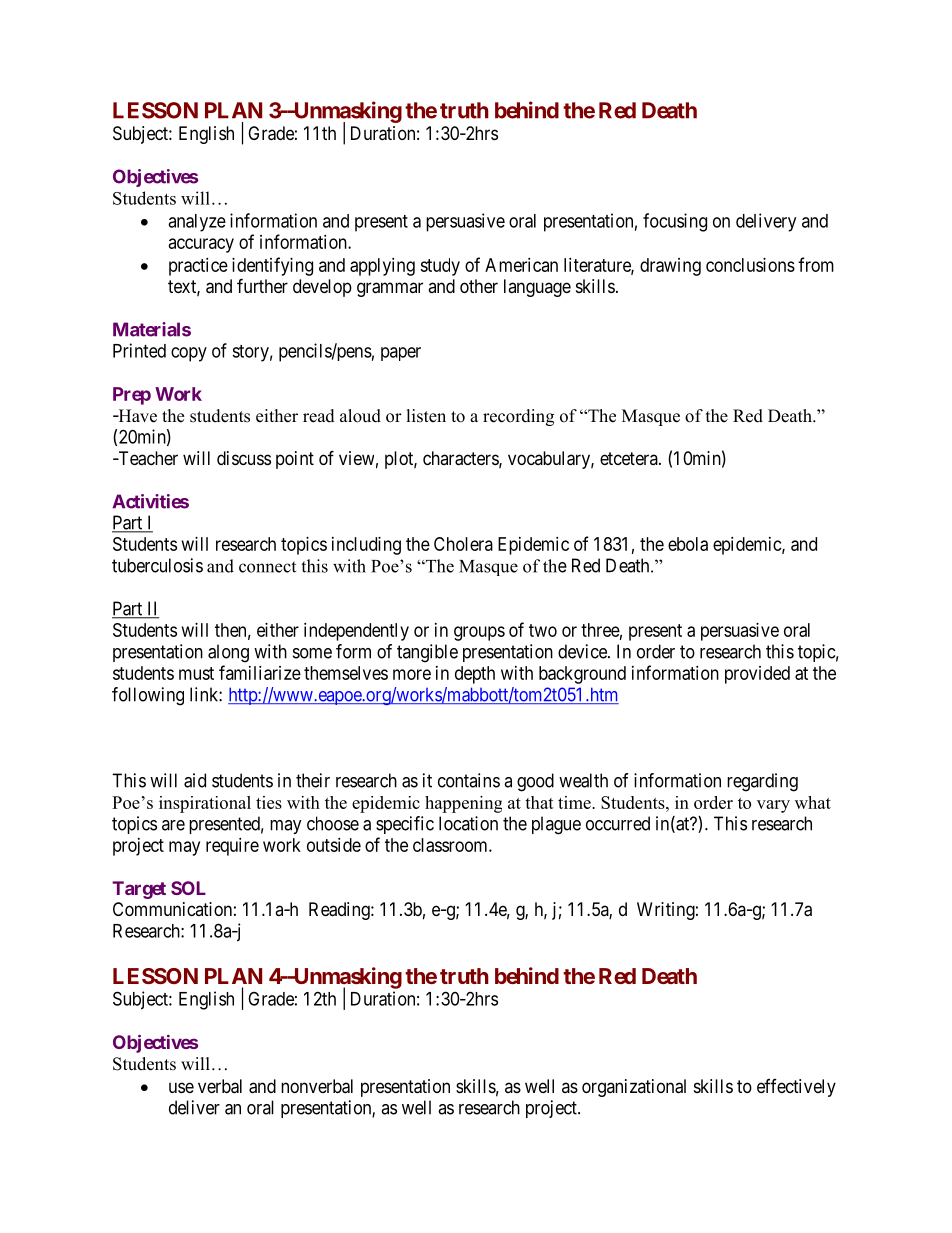  What do you see at coordinates (463, 544) in the screenshot?
I see `Cholera` at bounding box center [463, 544].
